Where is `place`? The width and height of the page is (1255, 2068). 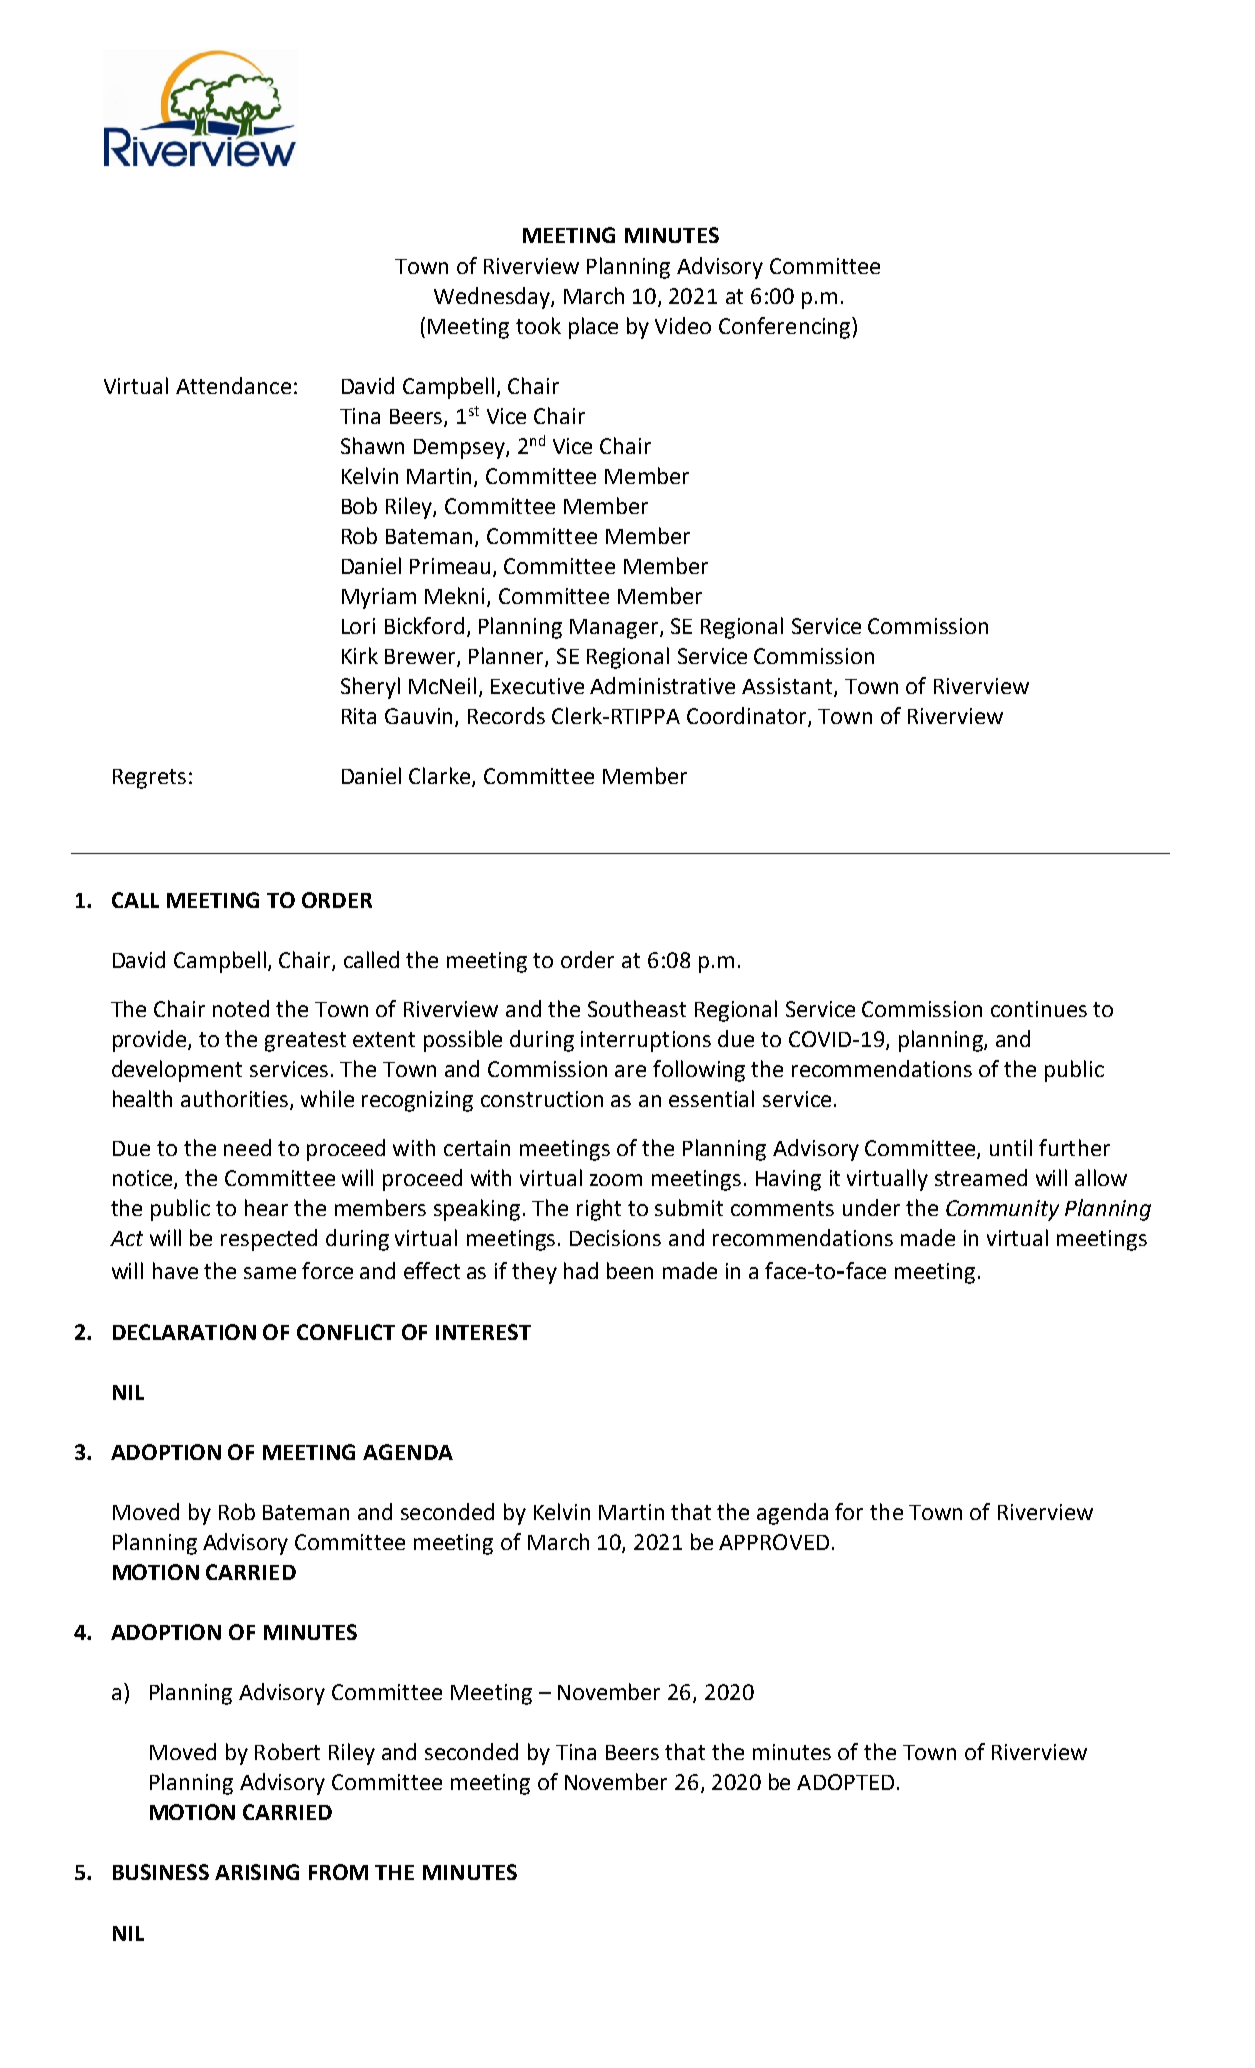 place is located at coordinates (593, 328).
